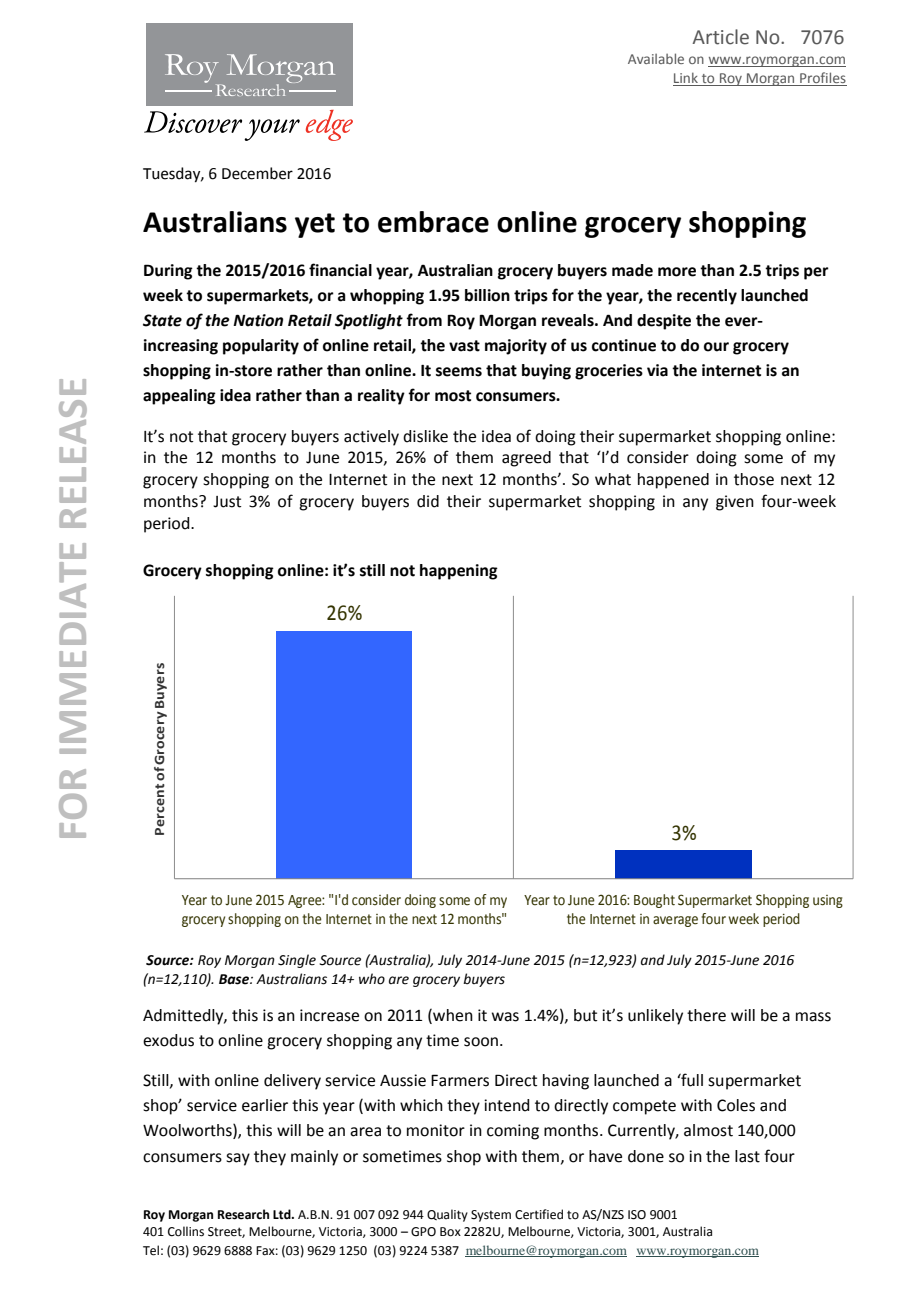 This screenshot has height=1308, width=924. I want to click on recently, so click(707, 297).
